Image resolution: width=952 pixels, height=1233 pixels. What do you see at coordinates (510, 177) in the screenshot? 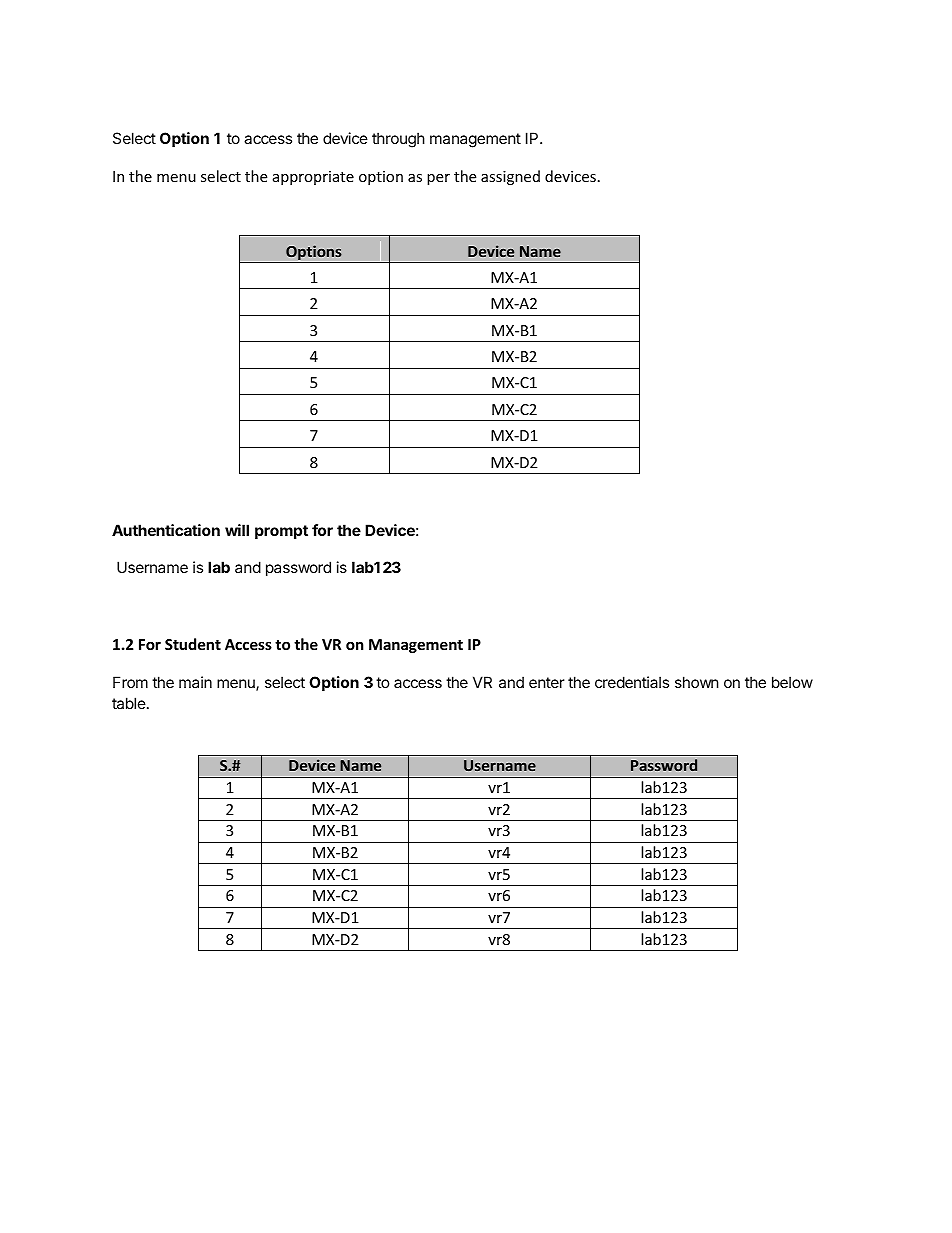
I see `assigned` at bounding box center [510, 177].
